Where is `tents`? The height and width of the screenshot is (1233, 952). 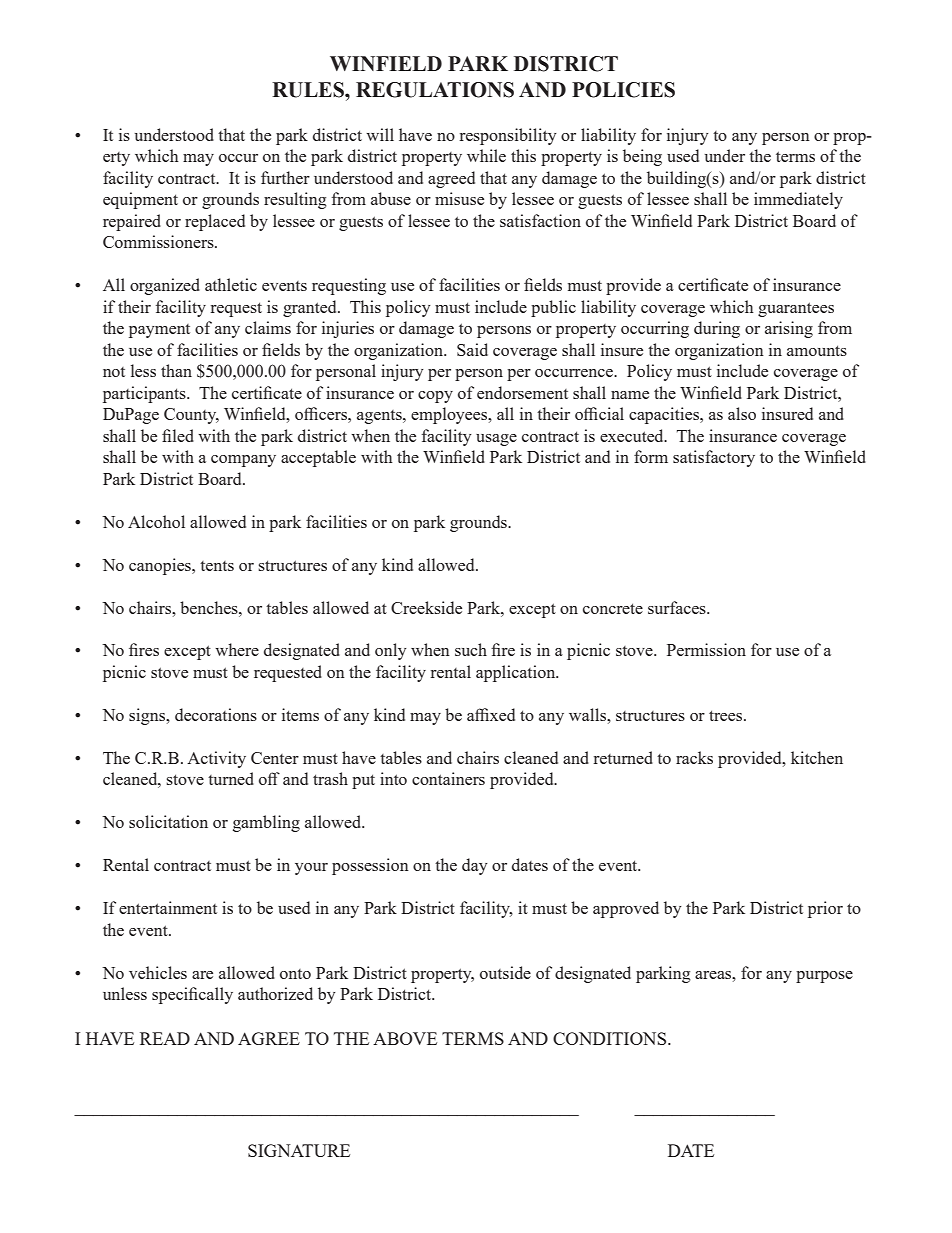
tents is located at coordinates (217, 566).
